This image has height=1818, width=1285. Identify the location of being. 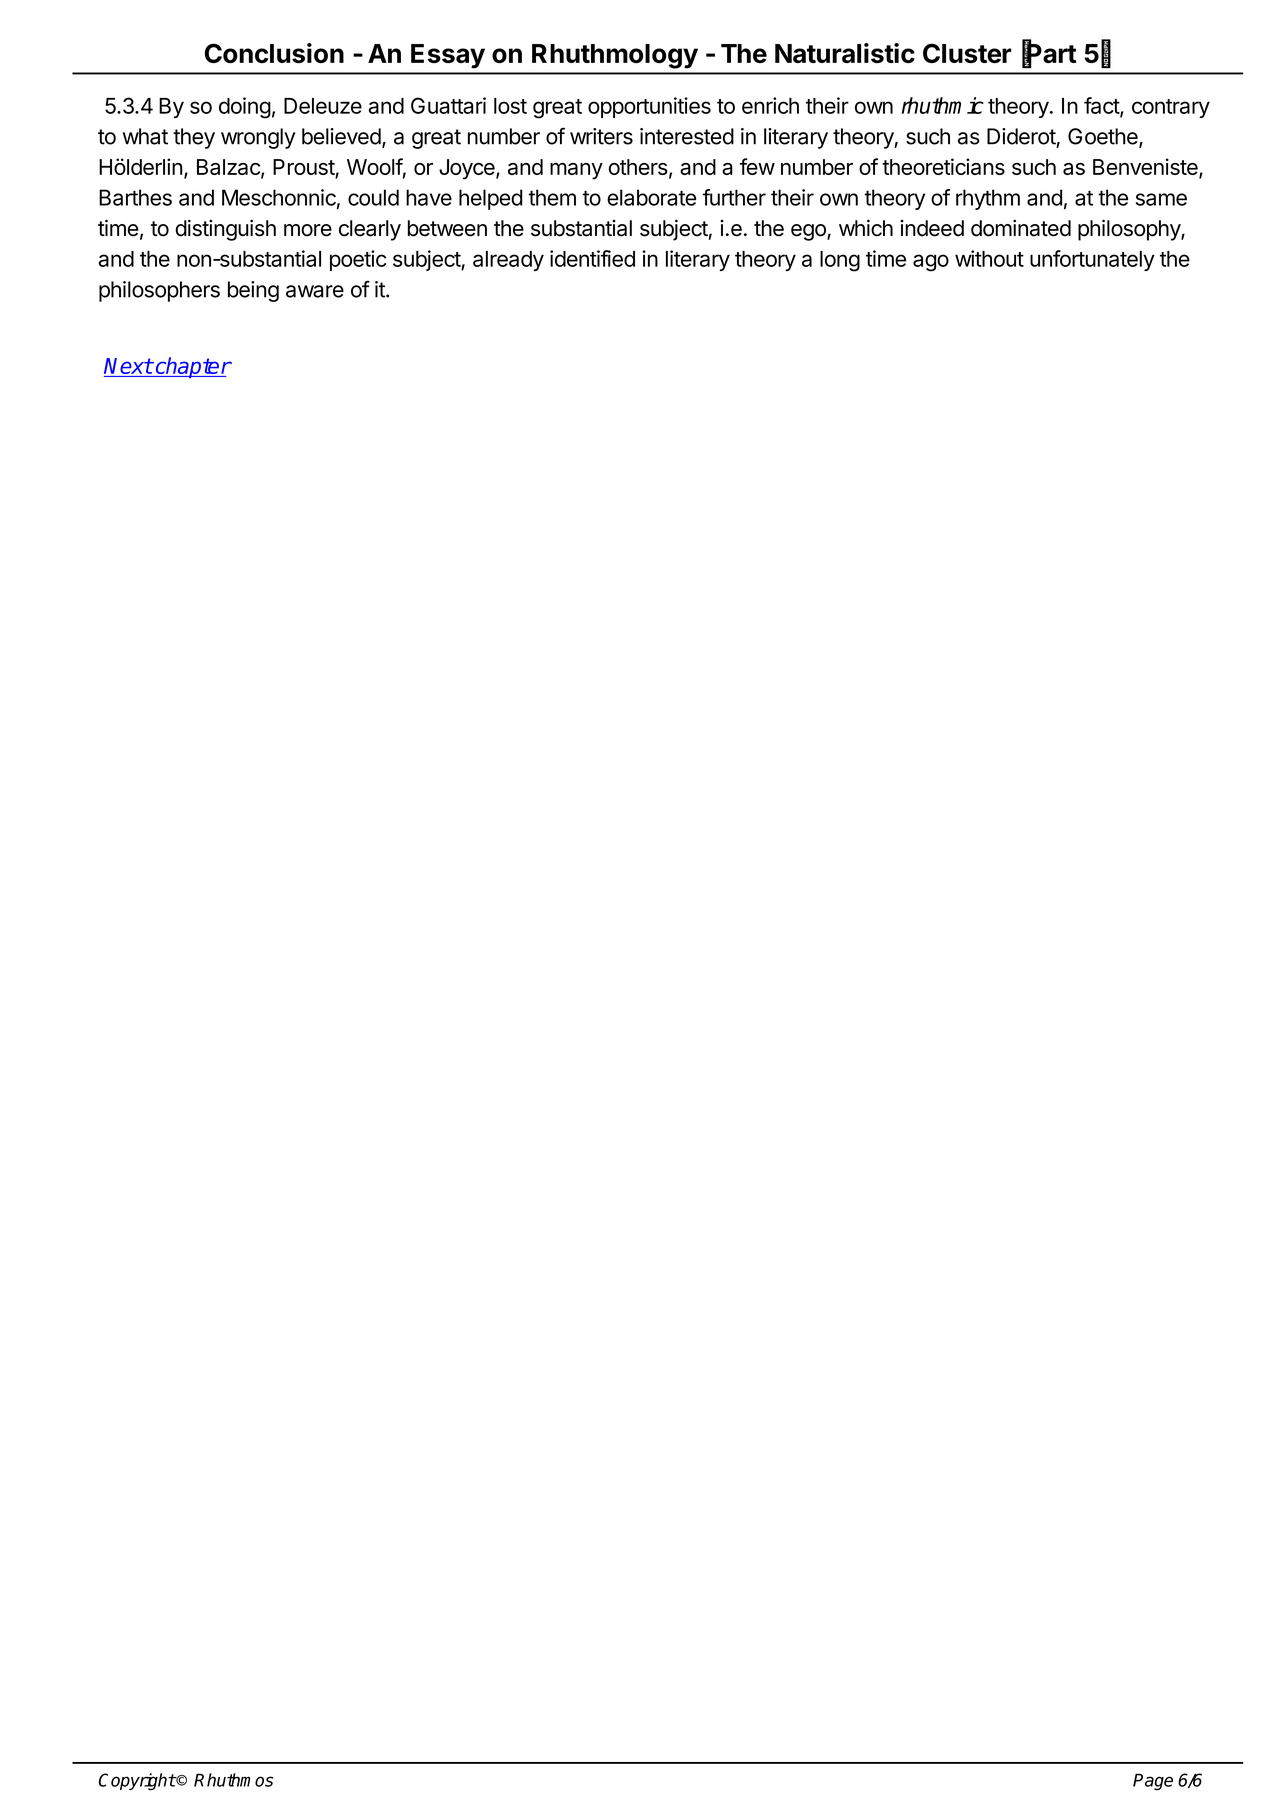
(253, 291).
